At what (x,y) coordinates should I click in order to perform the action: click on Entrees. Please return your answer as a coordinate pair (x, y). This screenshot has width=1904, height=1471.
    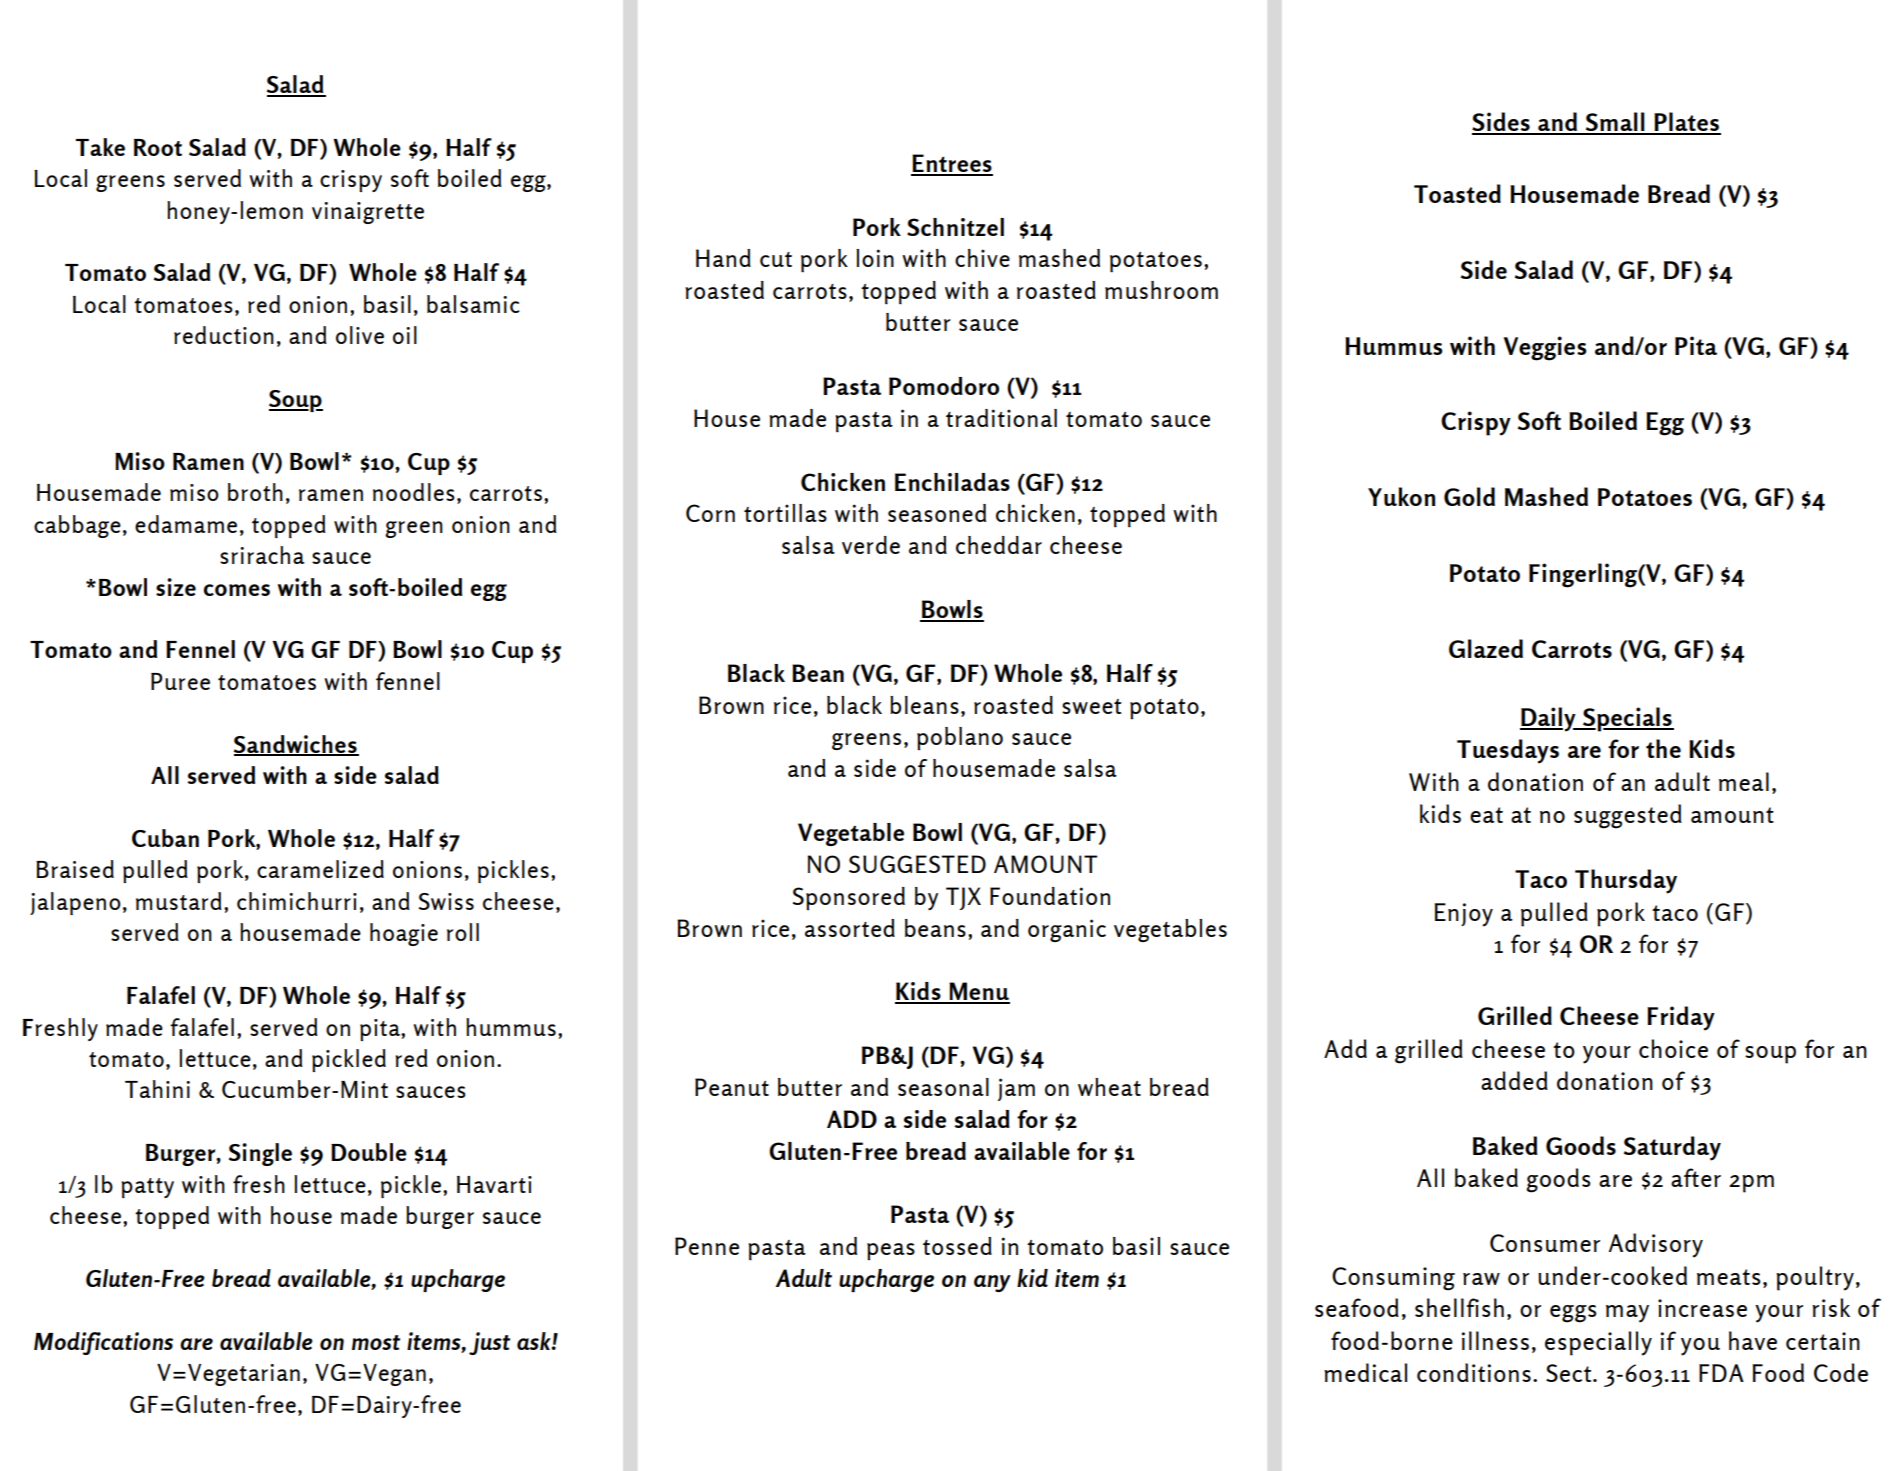
    Looking at the image, I should click on (952, 164).
